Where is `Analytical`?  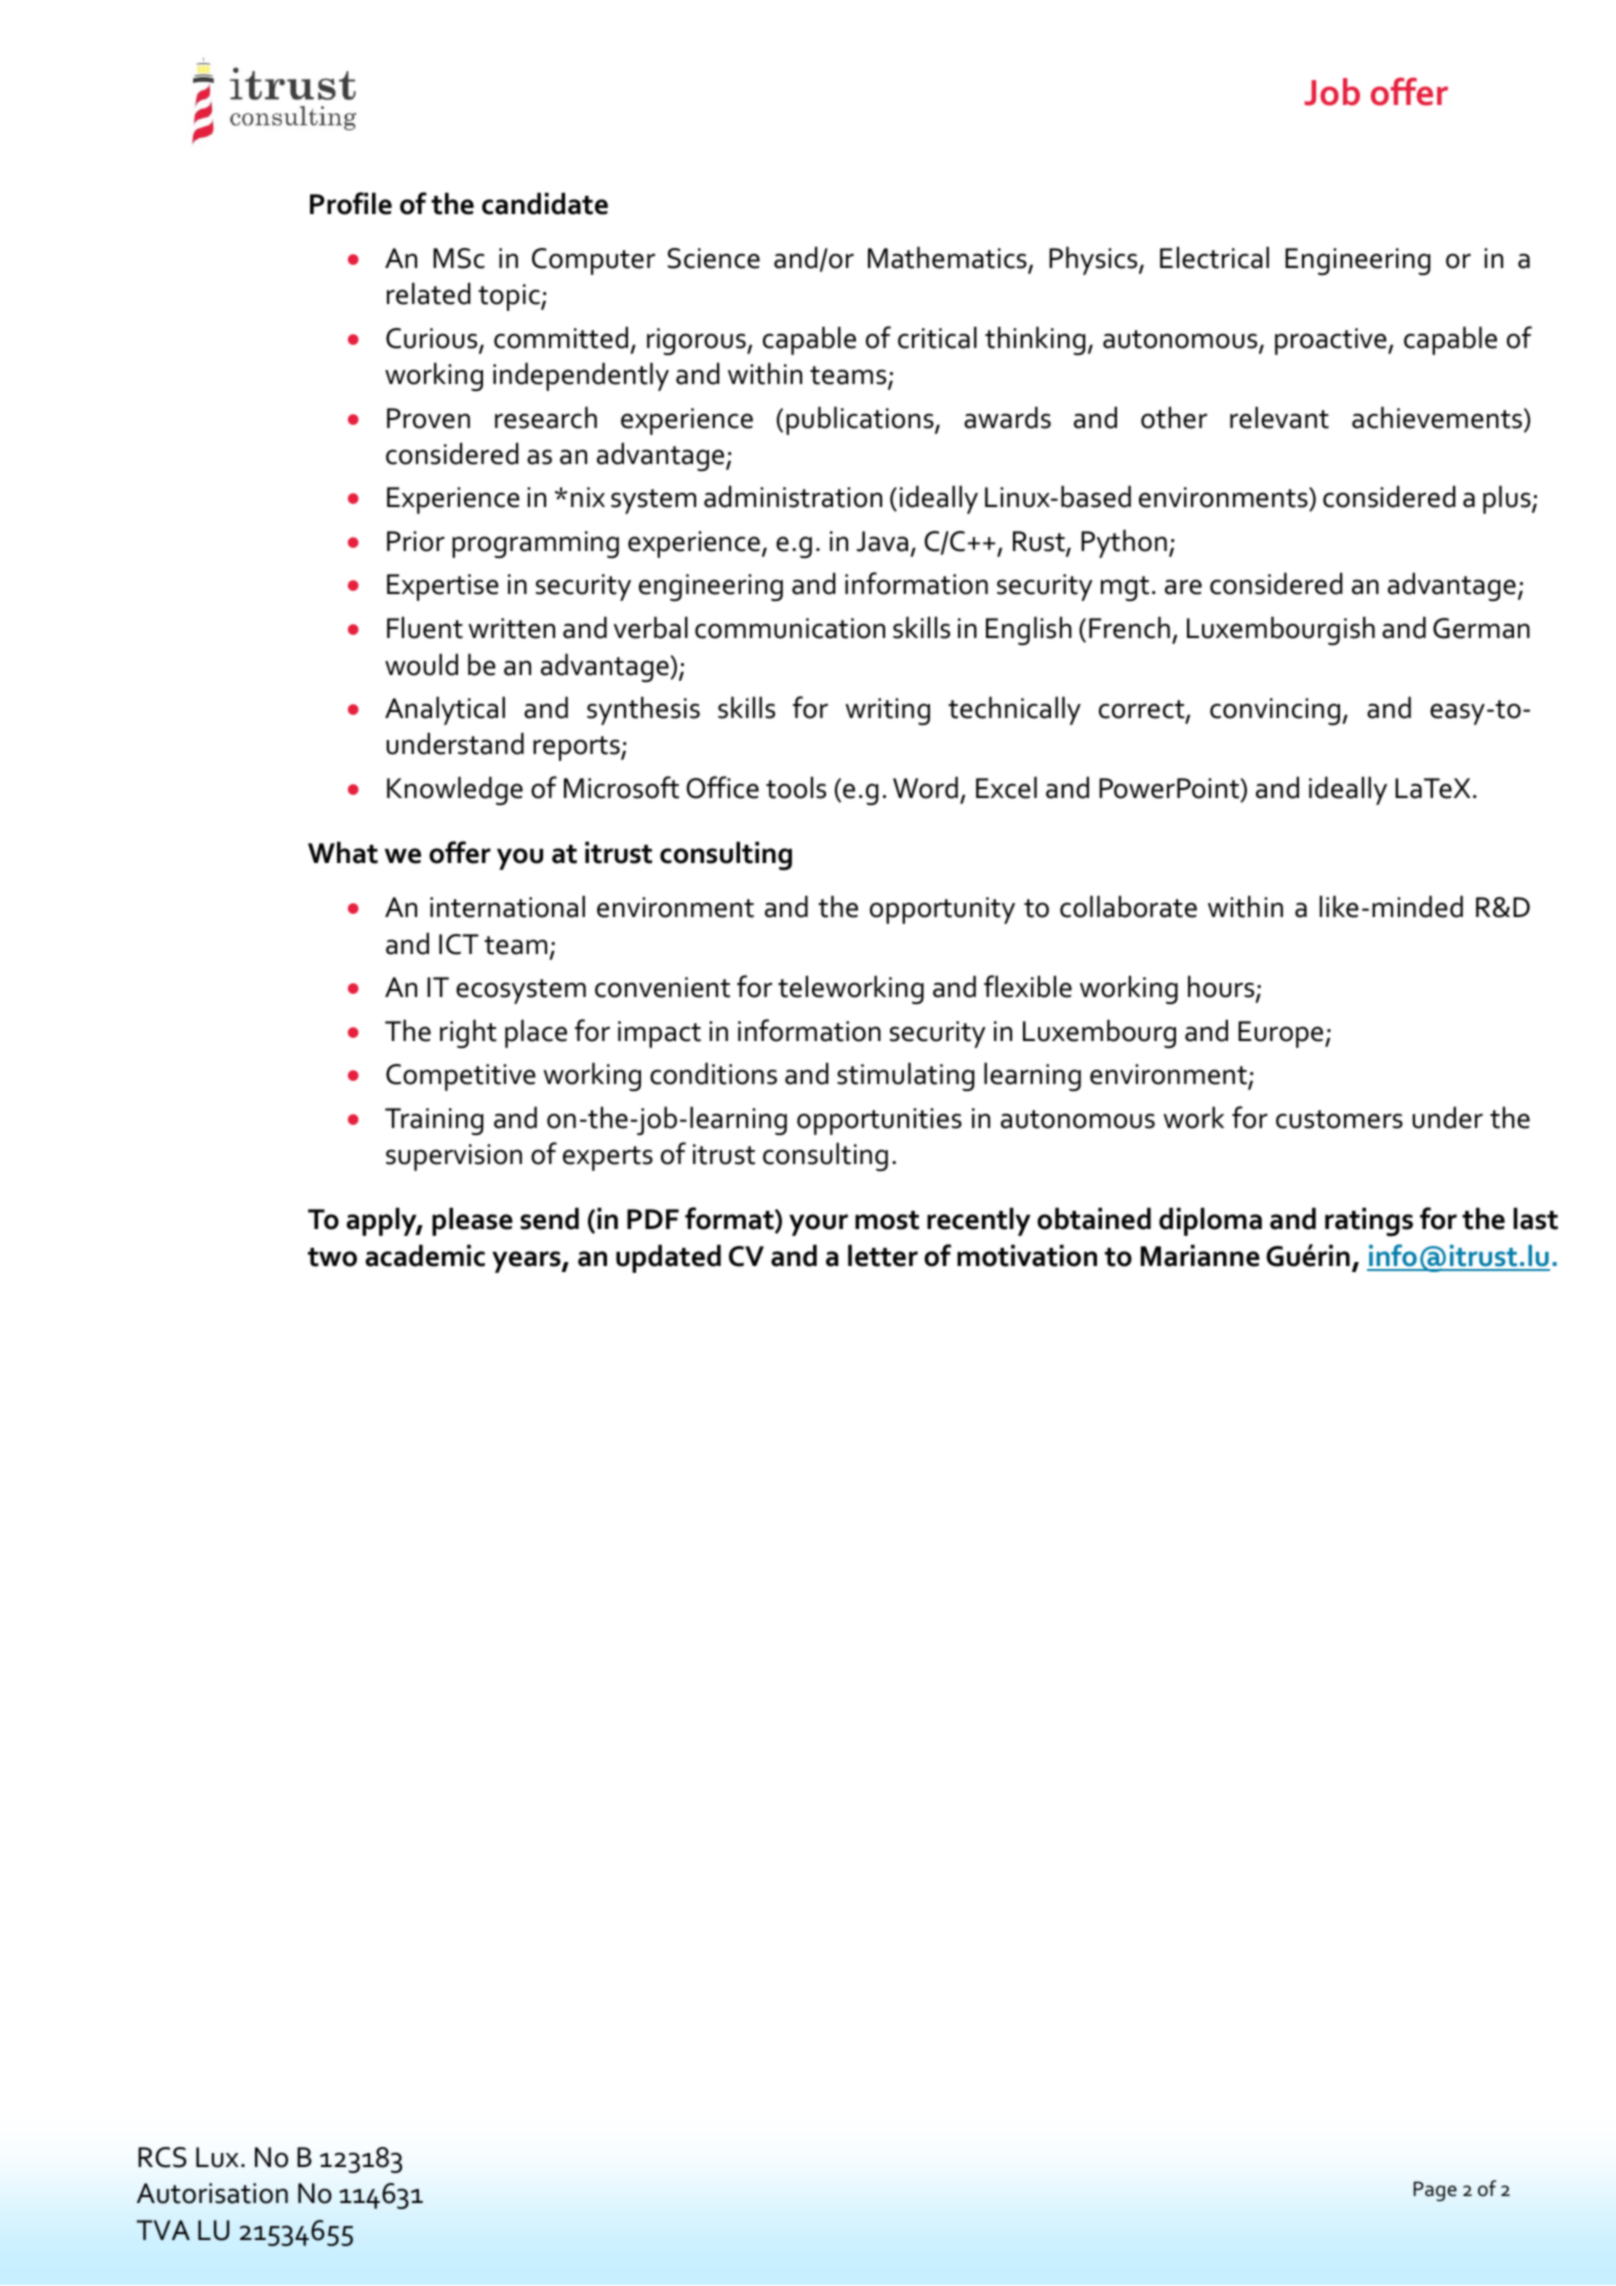
Analytical is located at coordinates (445, 710).
